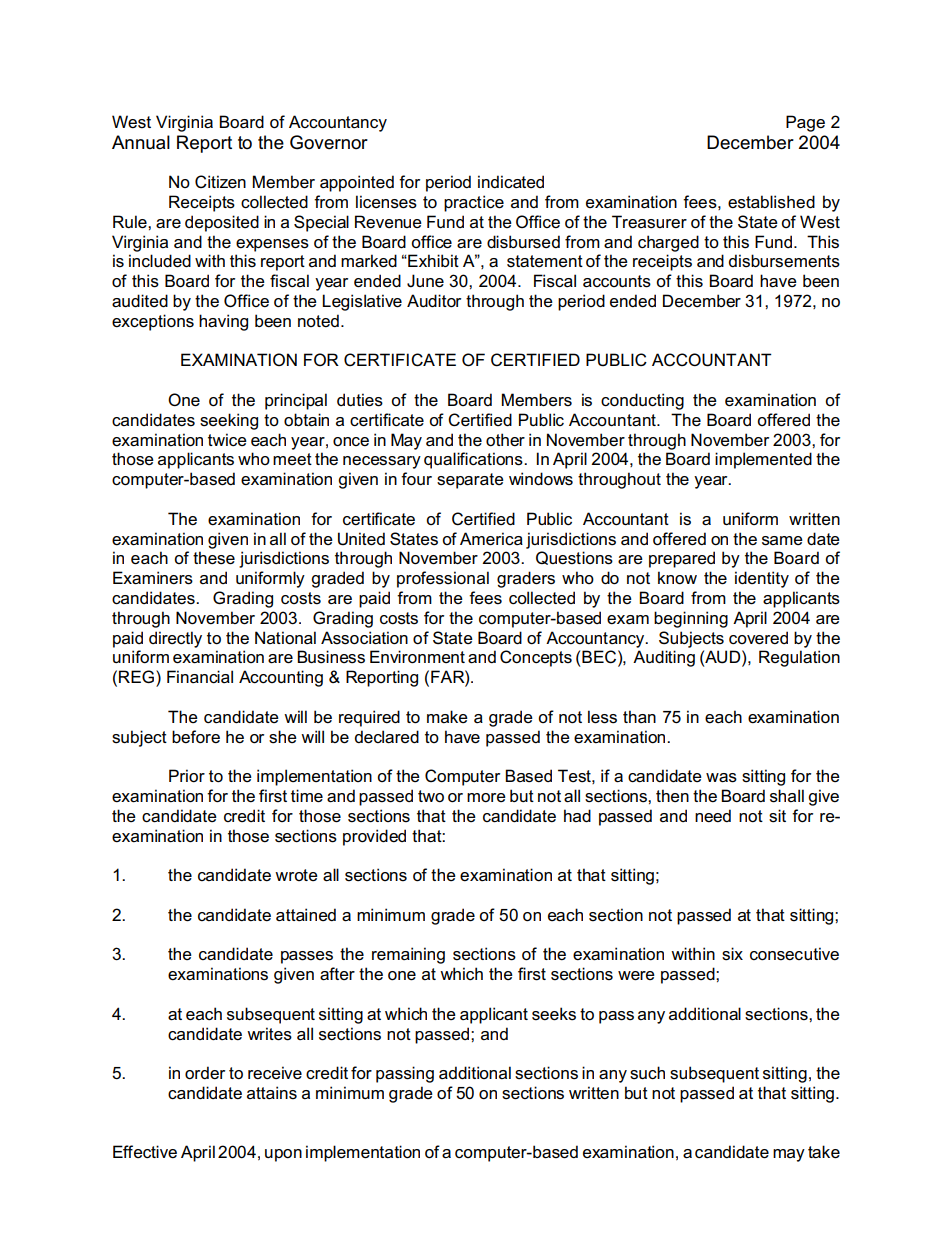 This screenshot has width=952, height=1233. Describe the element at coordinates (306, 914) in the screenshot. I see `attained` at that location.
